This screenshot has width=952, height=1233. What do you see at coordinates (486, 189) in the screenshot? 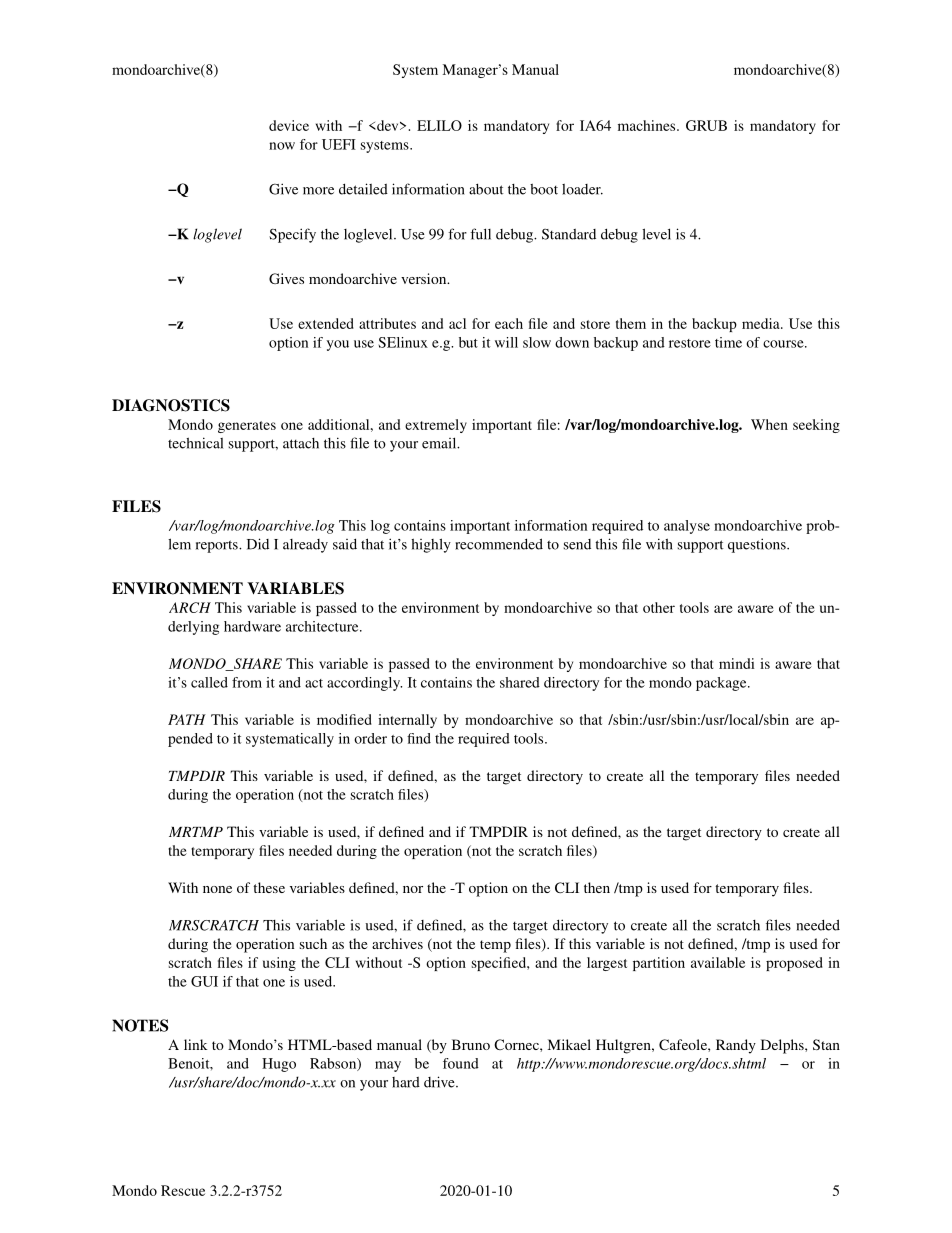
I see `about` at bounding box center [486, 189].
